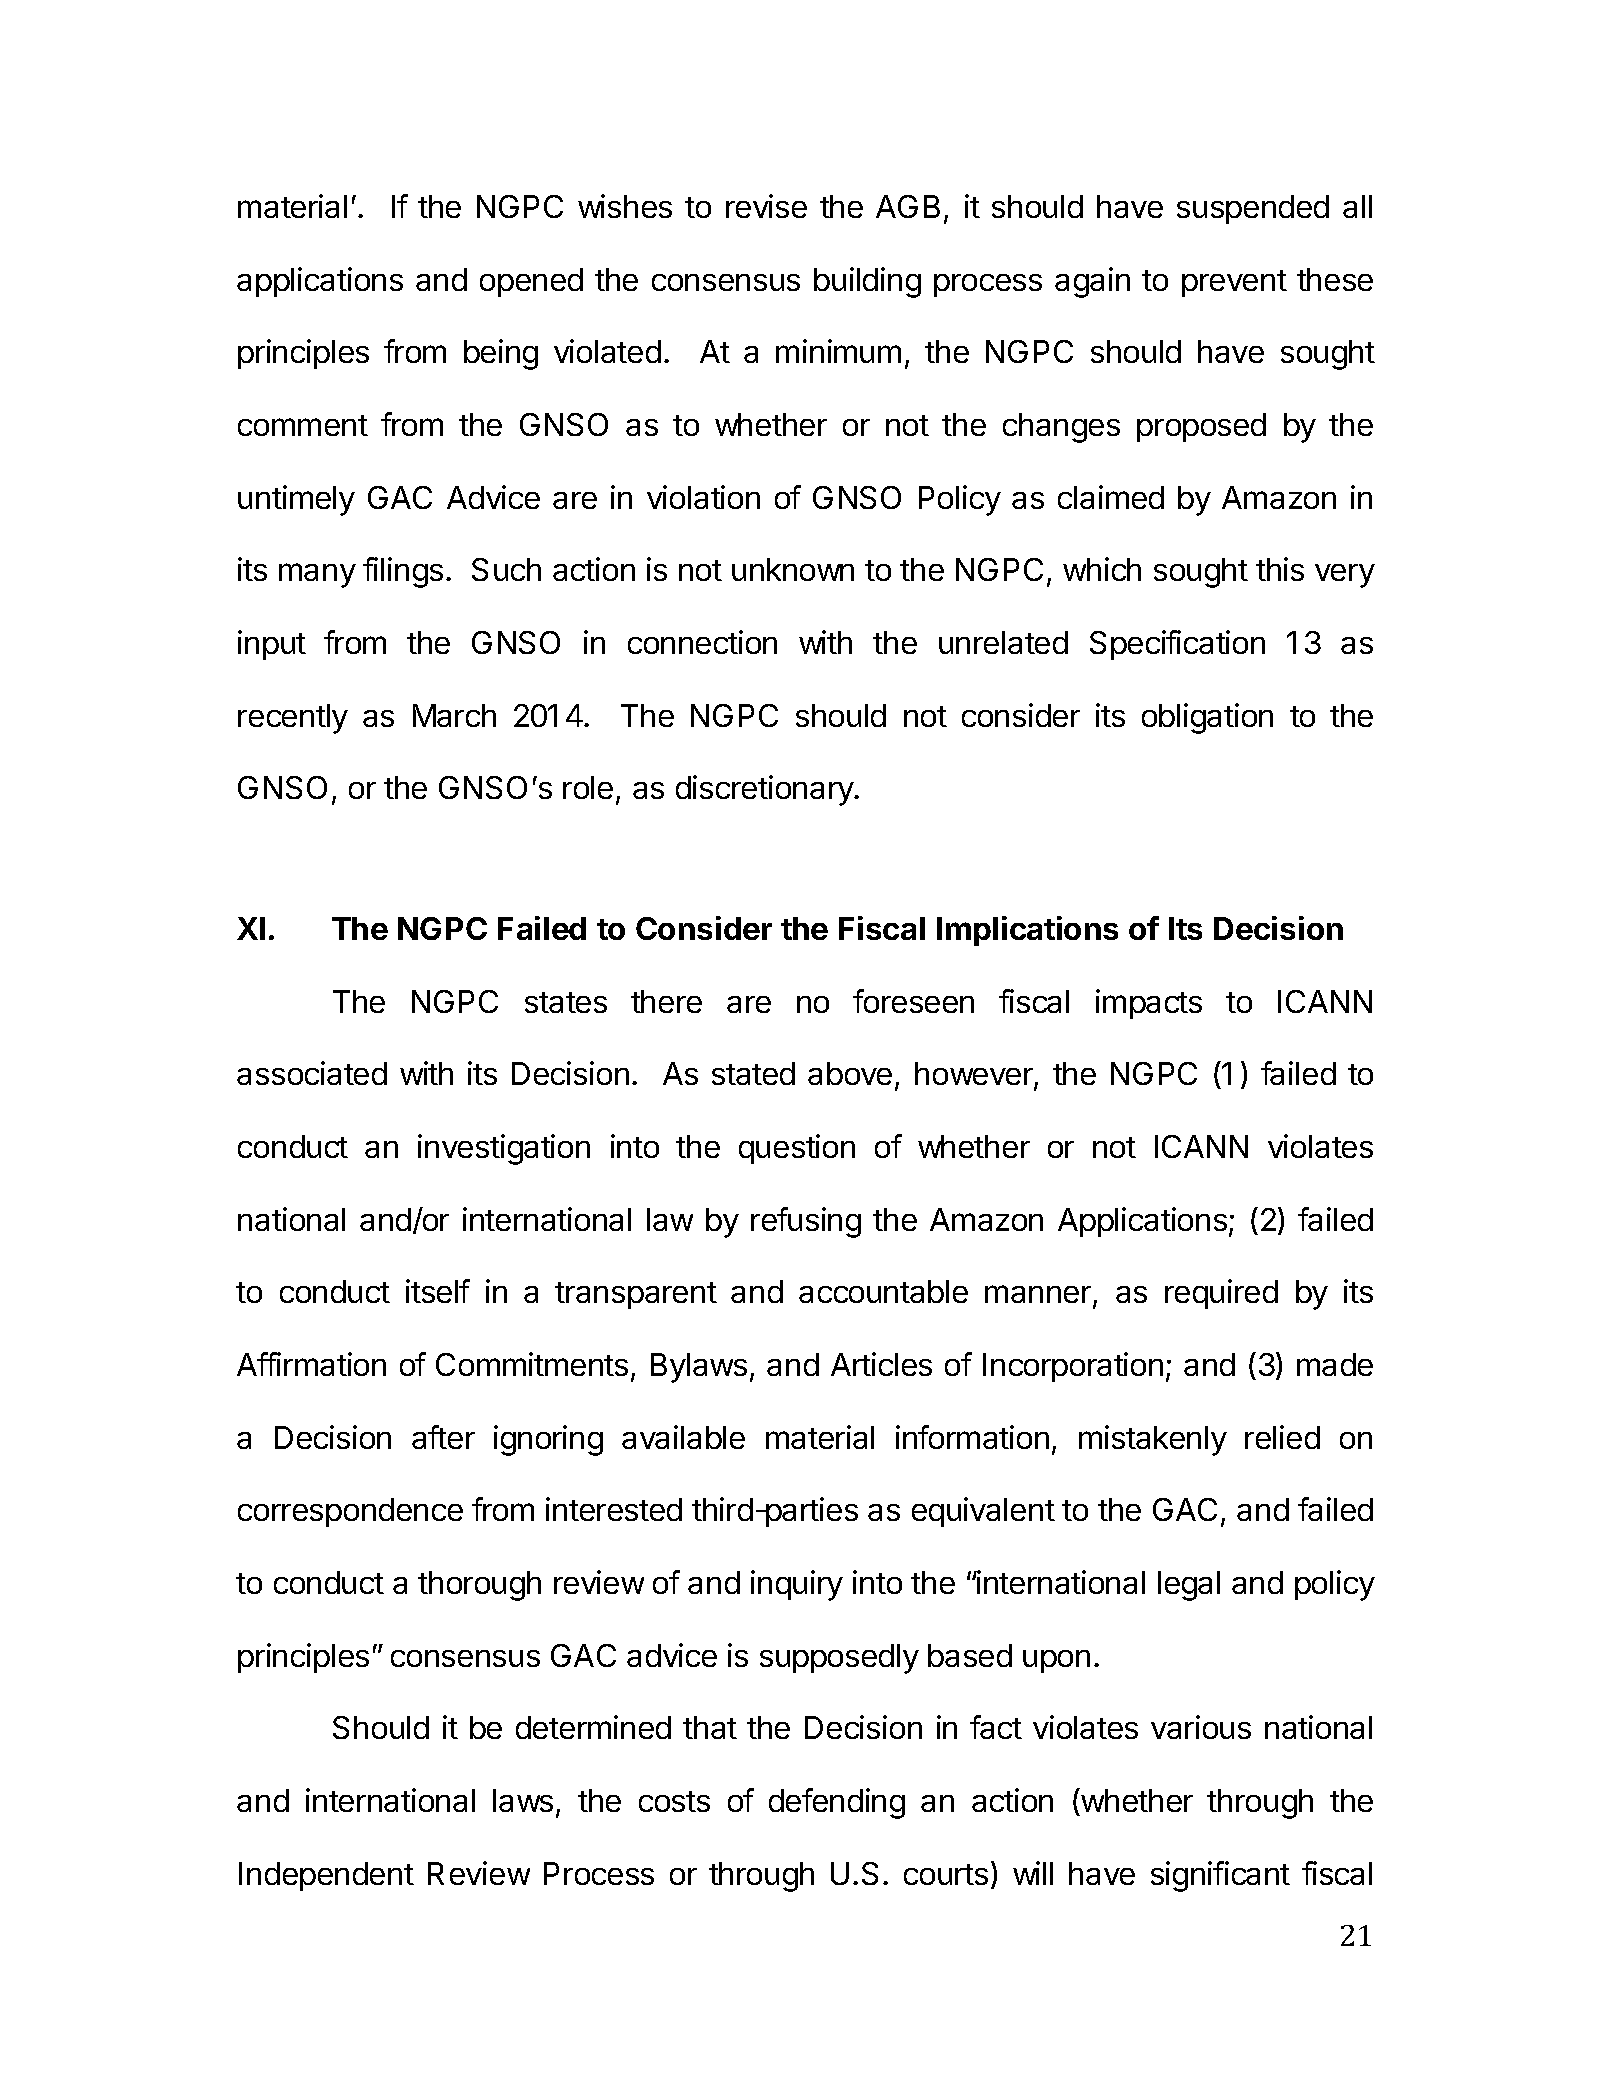 Image resolution: width=1611 pixels, height=2085 pixels. Describe the element at coordinates (1220, 1876) in the document. I see `significant` at that location.
